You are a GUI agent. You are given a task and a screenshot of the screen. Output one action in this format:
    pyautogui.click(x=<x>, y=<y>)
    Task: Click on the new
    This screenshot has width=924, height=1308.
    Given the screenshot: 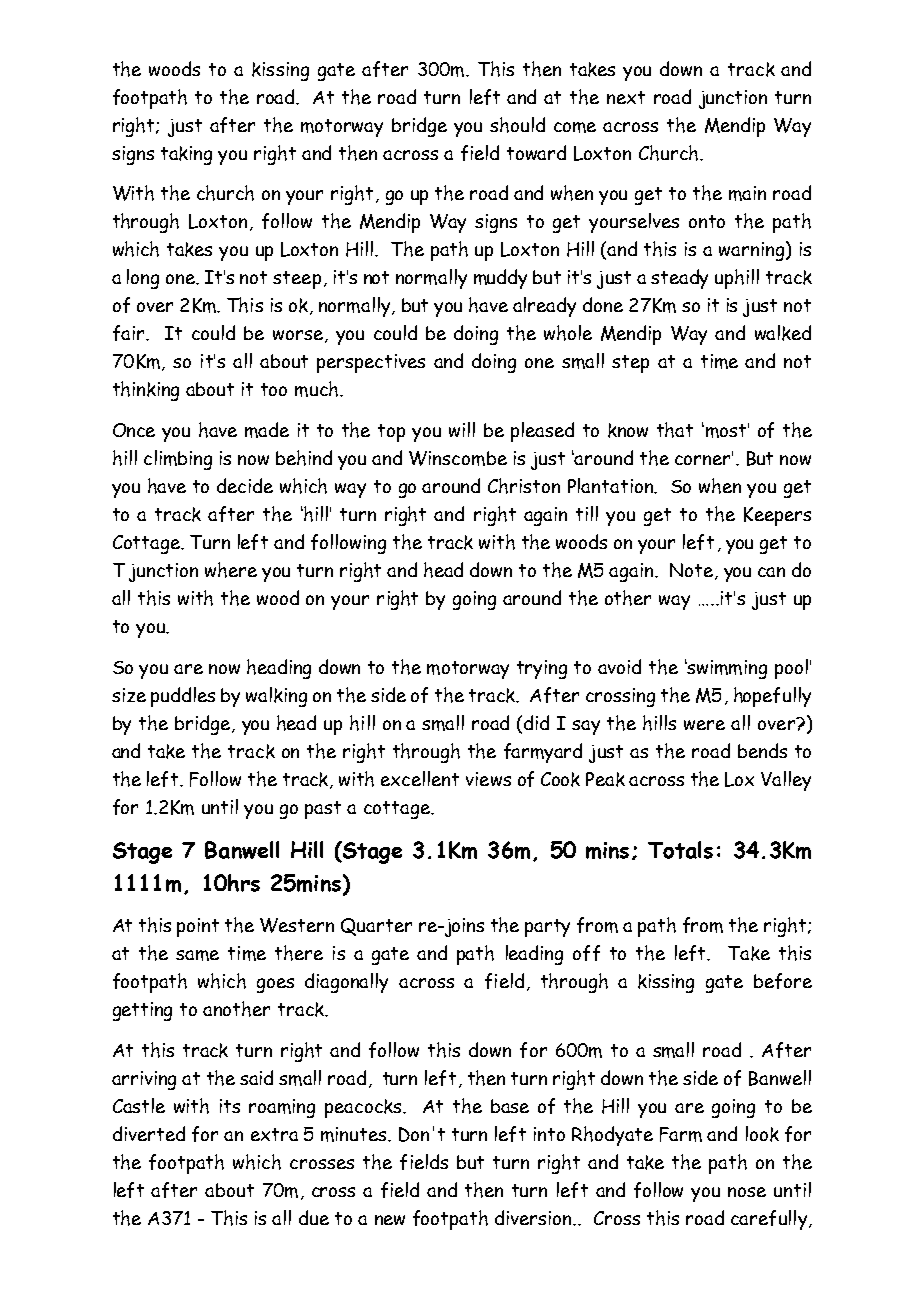 What is the action you would take?
    pyautogui.click(x=390, y=1220)
